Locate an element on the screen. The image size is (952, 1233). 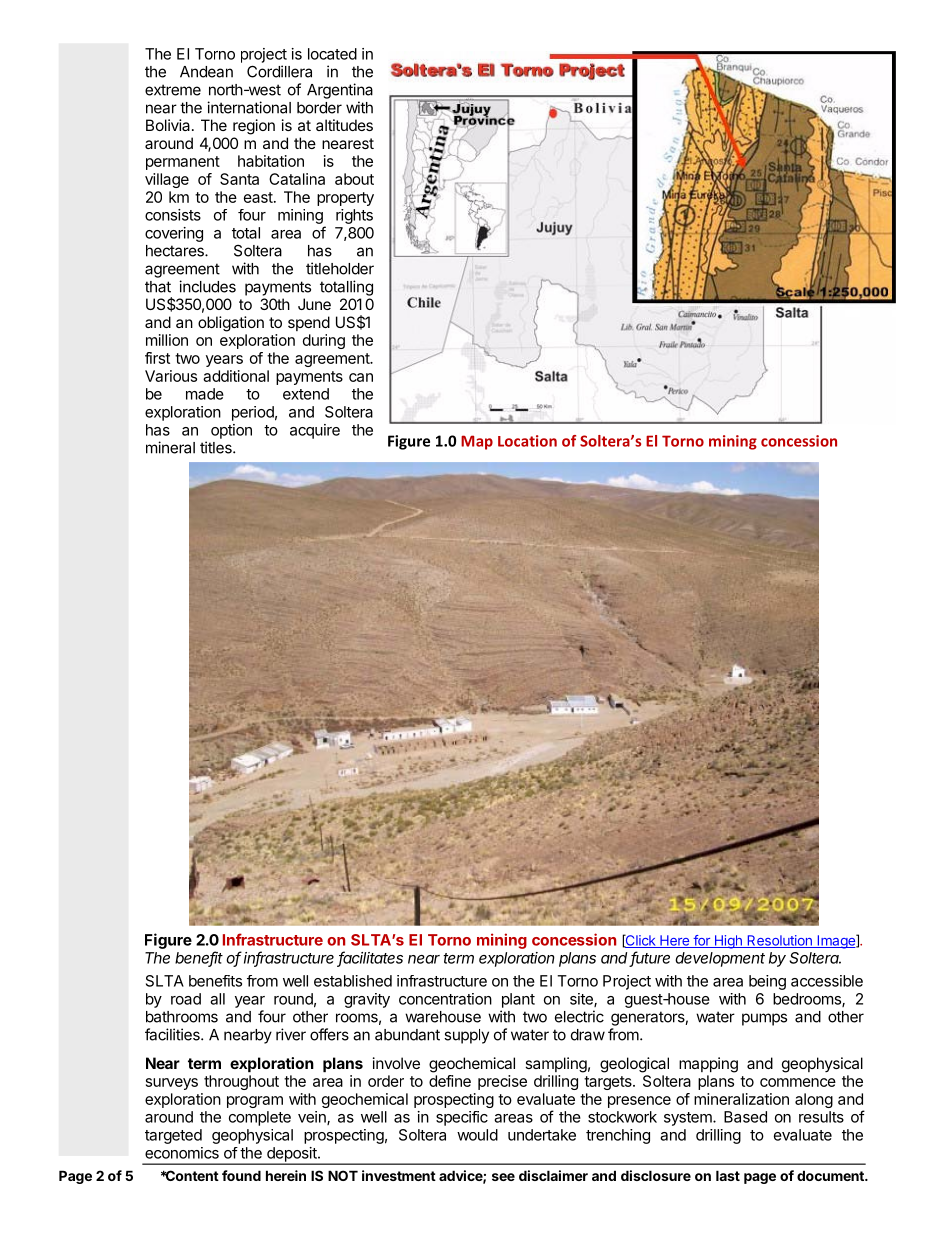
complete is located at coordinates (260, 1118).
